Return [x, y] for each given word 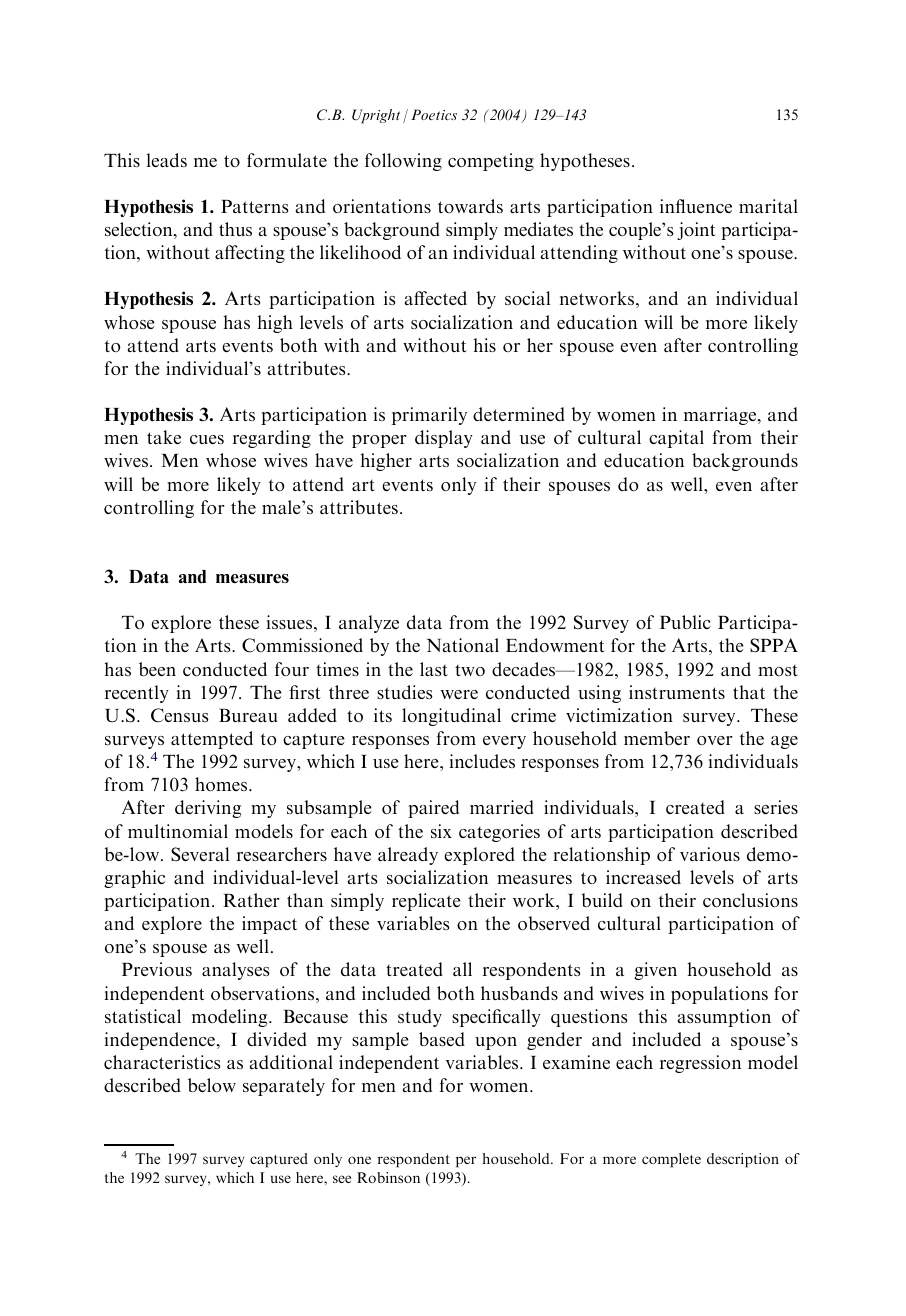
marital [768, 206]
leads [167, 160]
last [434, 669]
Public [685, 622]
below [212, 1085]
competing [491, 162]
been [157, 669]
